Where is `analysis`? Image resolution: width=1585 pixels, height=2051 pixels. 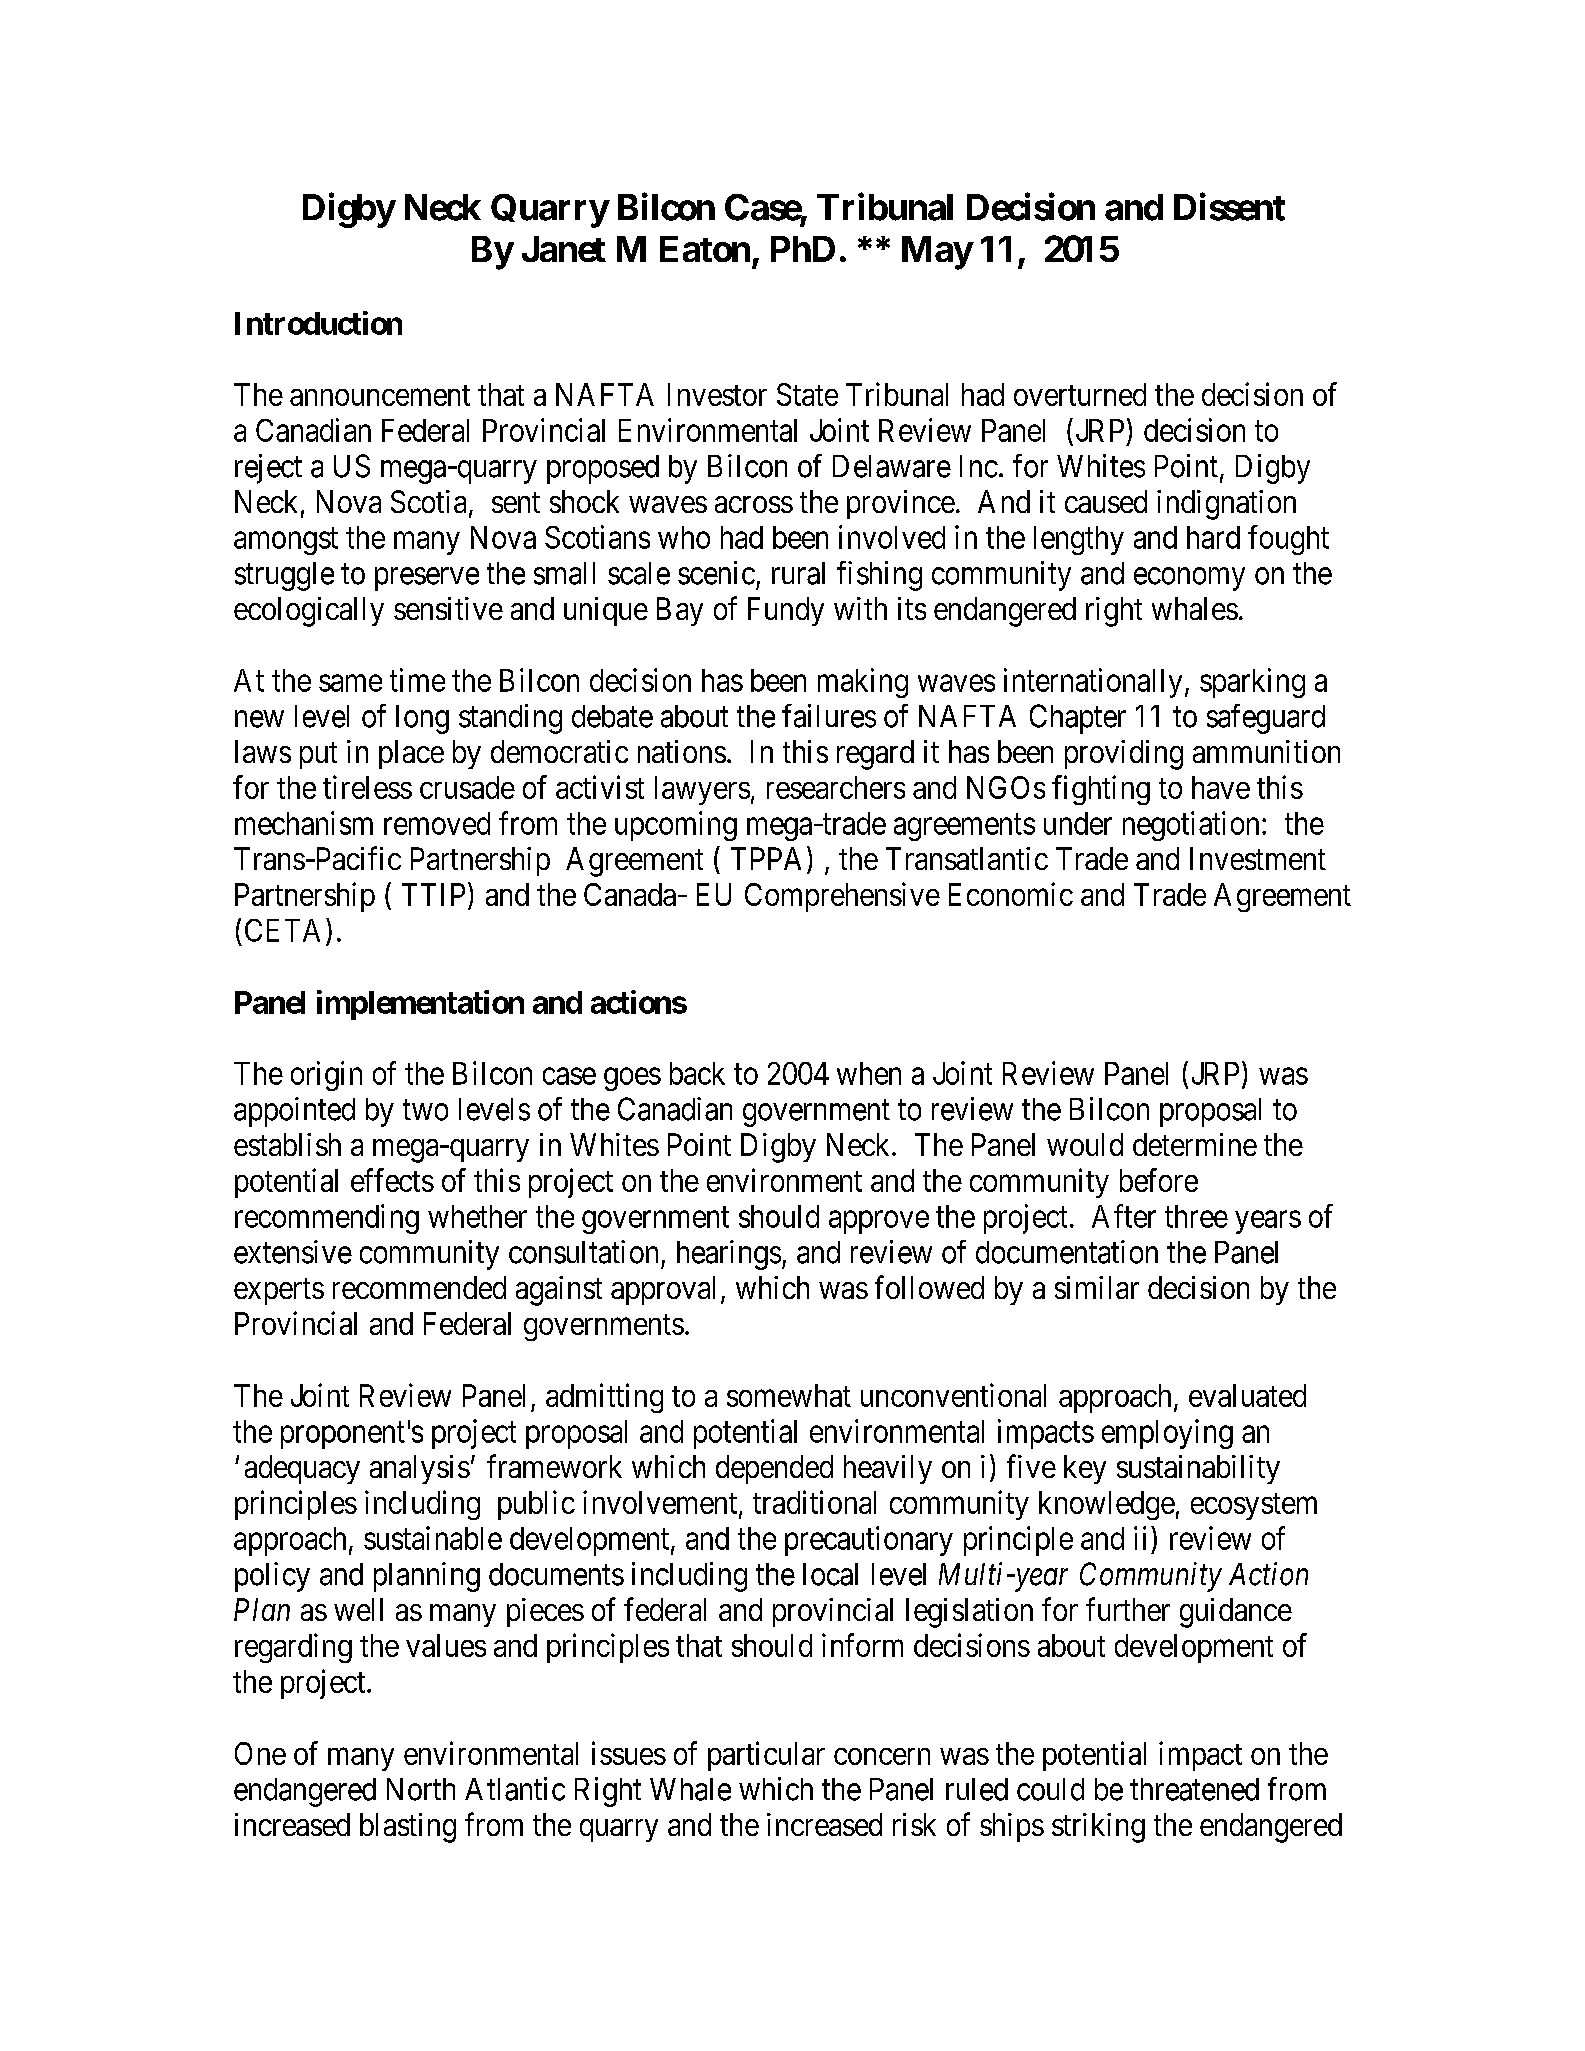 analysis is located at coordinates (420, 1469).
